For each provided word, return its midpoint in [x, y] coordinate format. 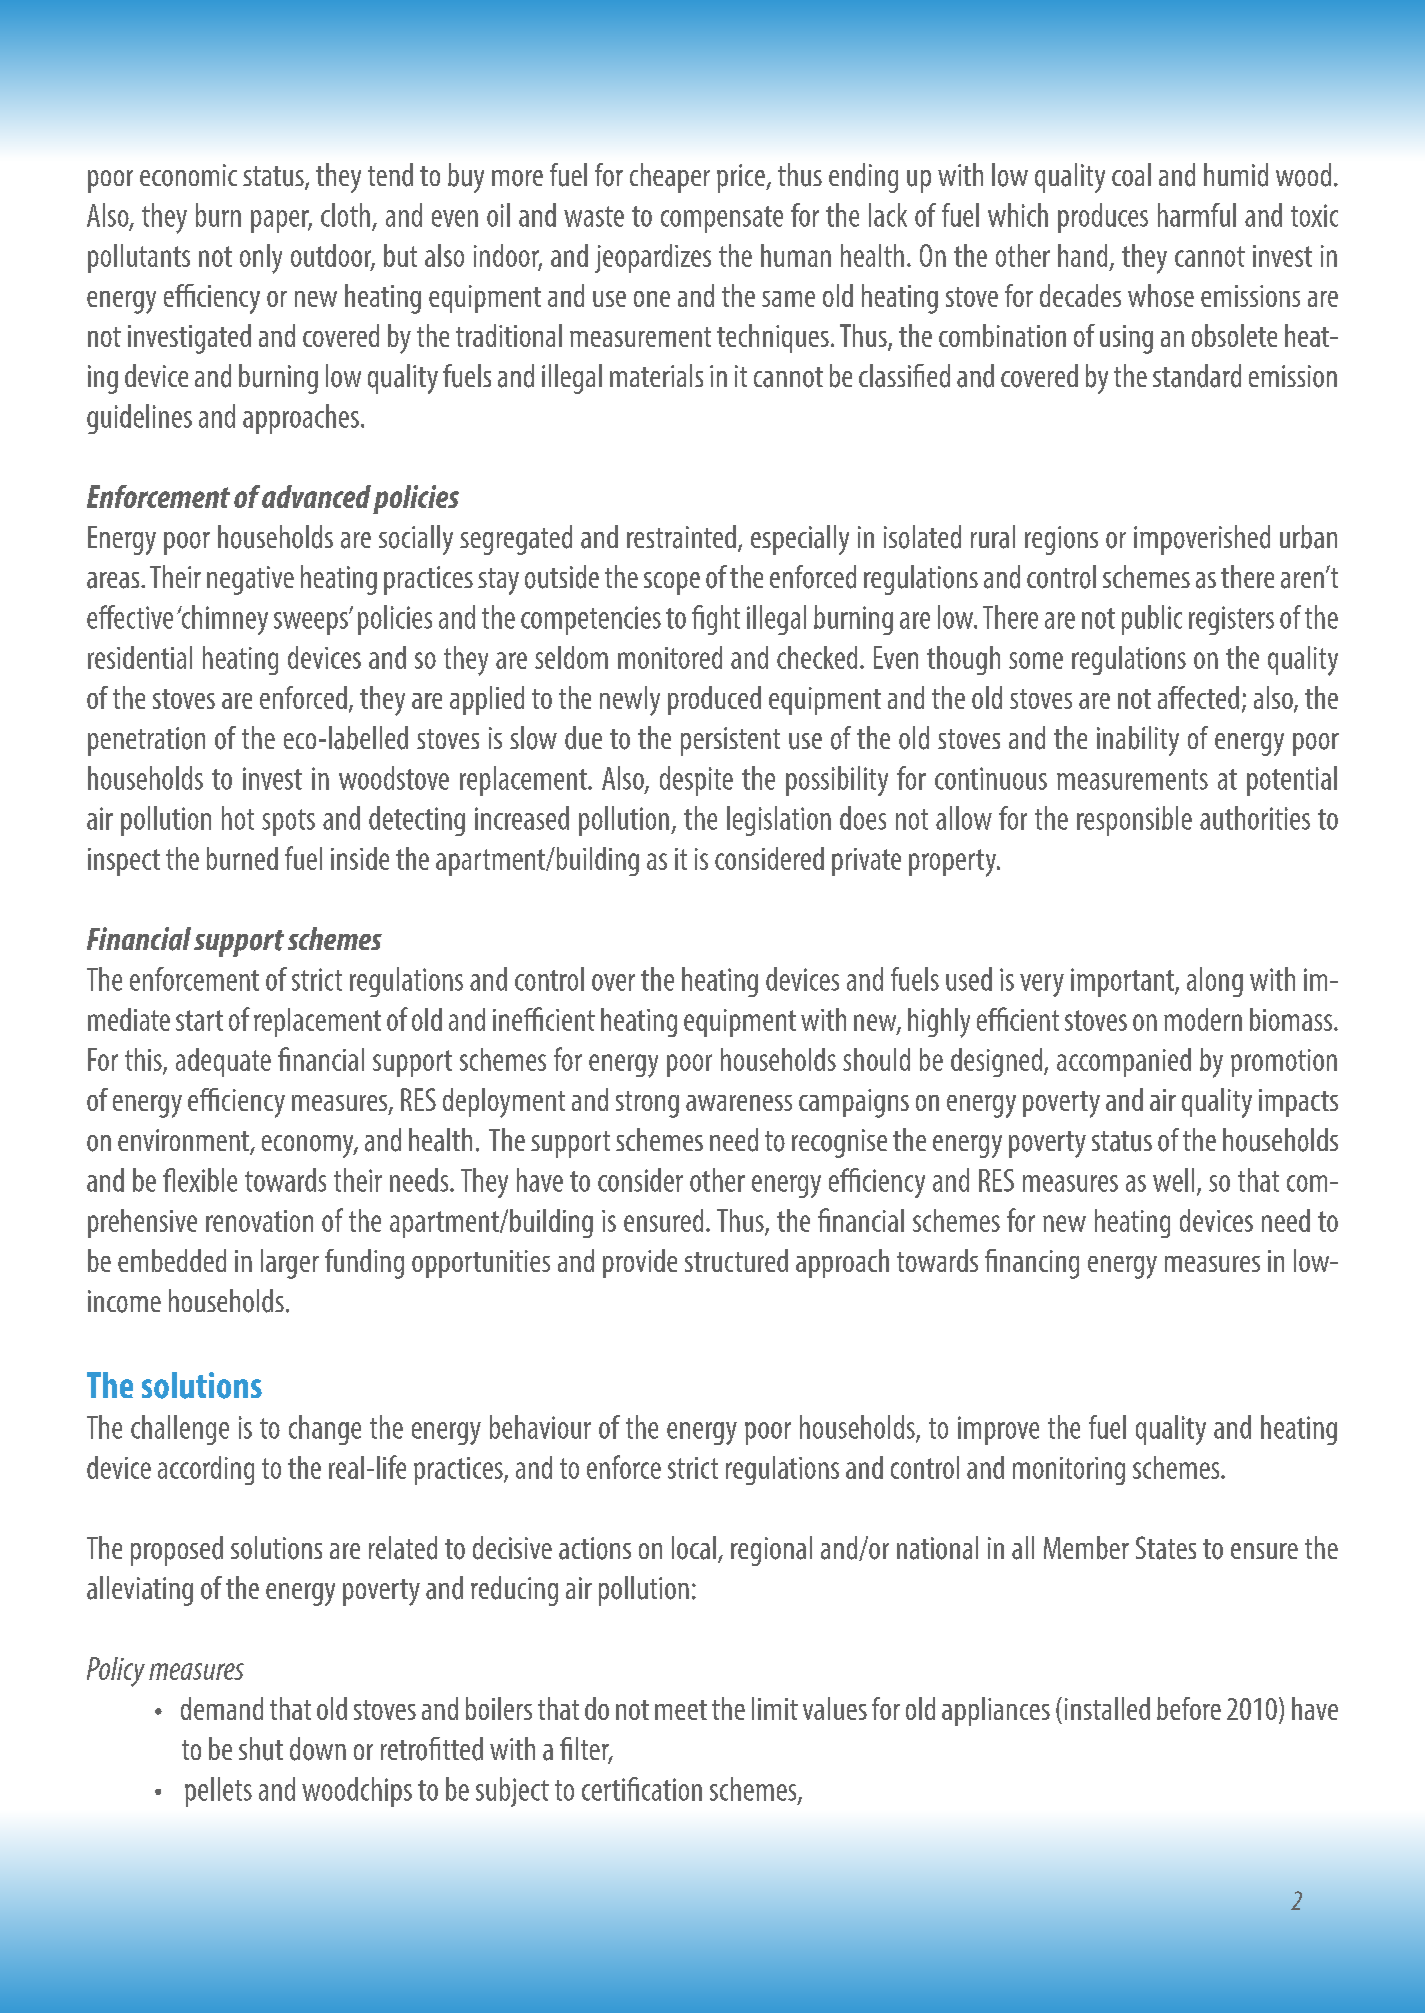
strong [647, 1104]
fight [716, 620]
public [1152, 620]
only [261, 259]
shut [261, 1749]
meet [681, 1710]
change [325, 1430]
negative [250, 580]
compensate [722, 219]
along [1215, 982]
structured [736, 1260]
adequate [223, 1062]
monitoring [1069, 1471]
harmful [1197, 215]
